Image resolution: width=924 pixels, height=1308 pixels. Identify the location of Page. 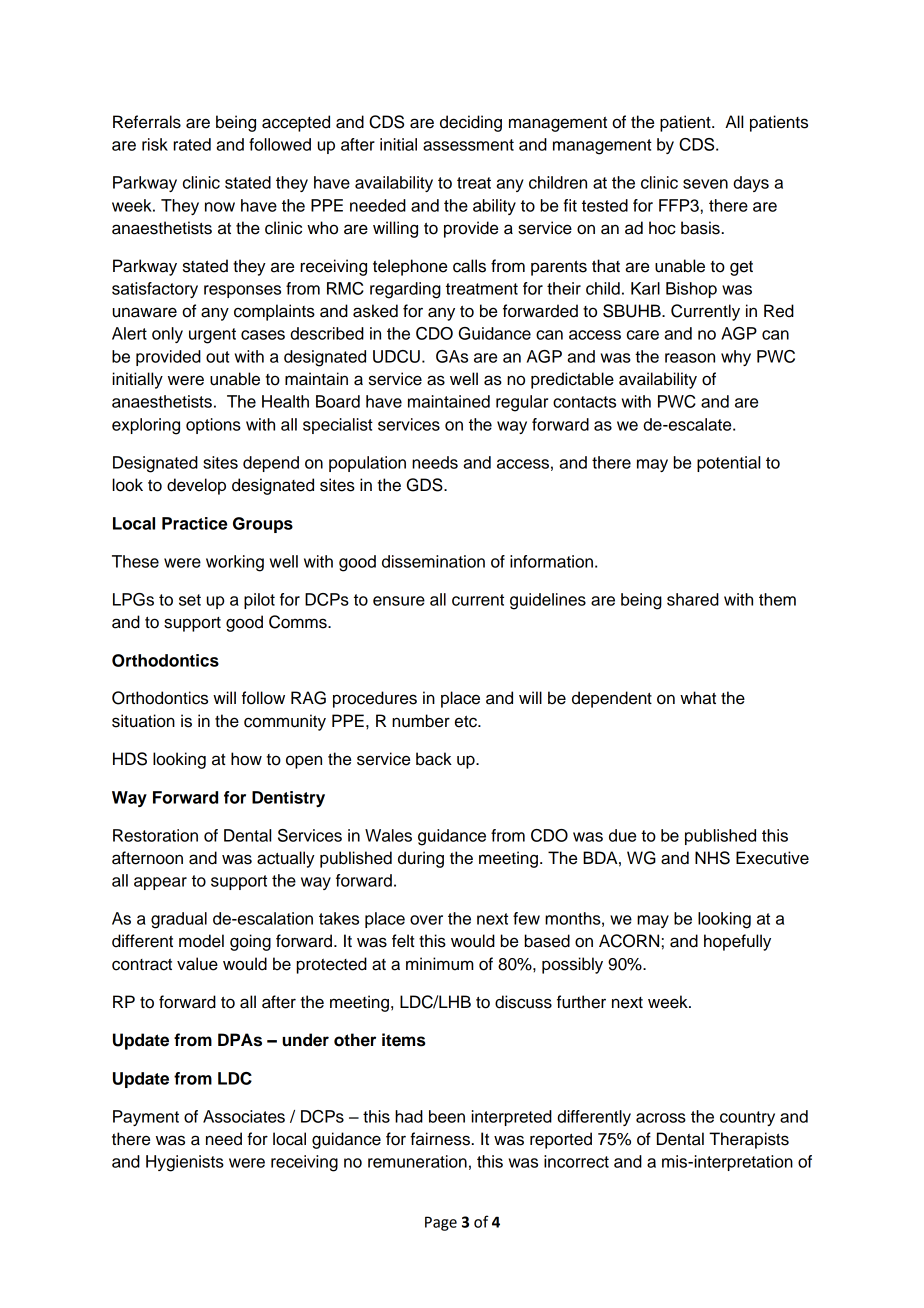
(441, 1223).
